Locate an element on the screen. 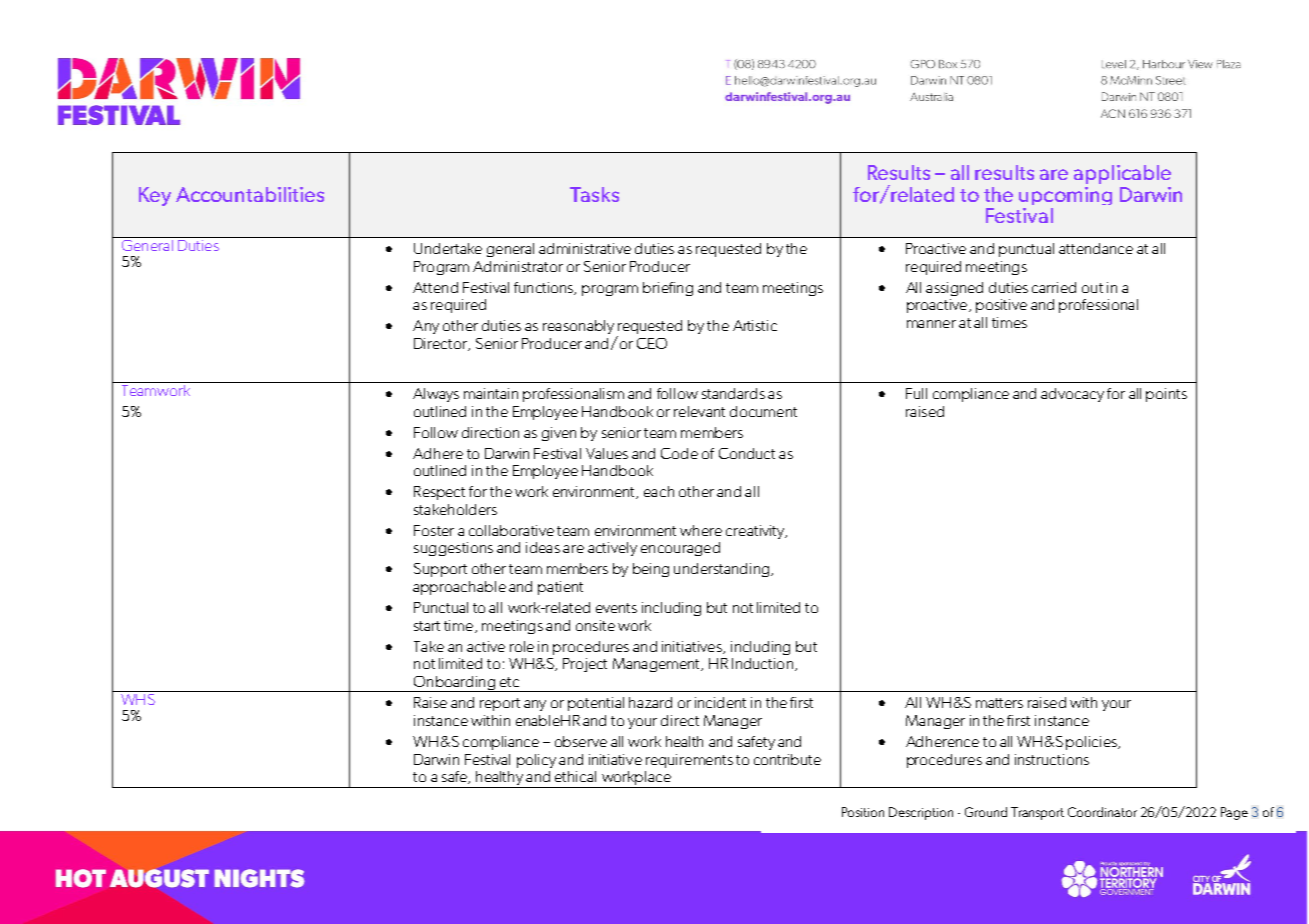 This screenshot has height=924, width=1309. each is located at coordinates (659, 491).
